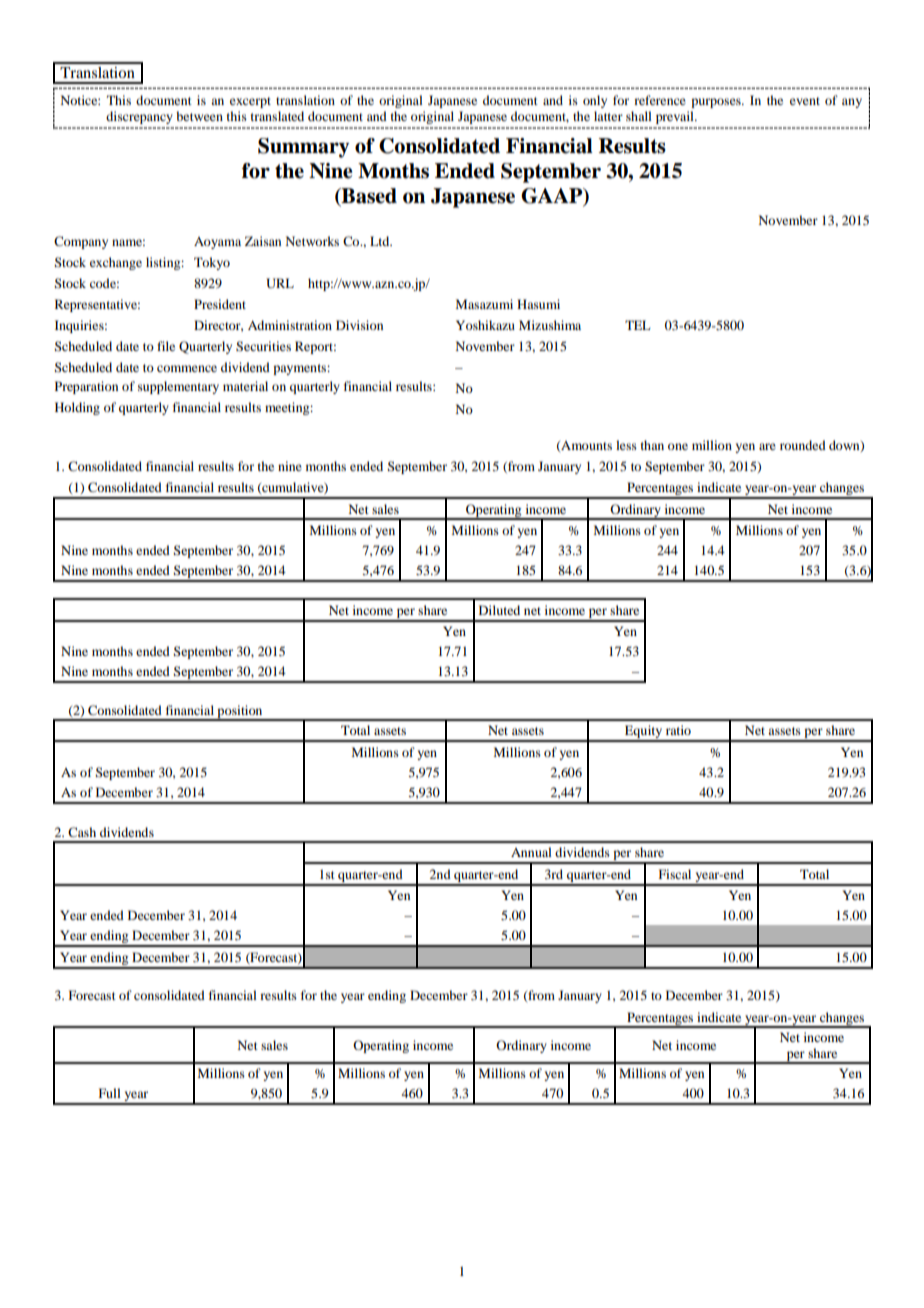 The image size is (924, 1308). Describe the element at coordinates (368, 197) in the document. I see `Based` at that location.
